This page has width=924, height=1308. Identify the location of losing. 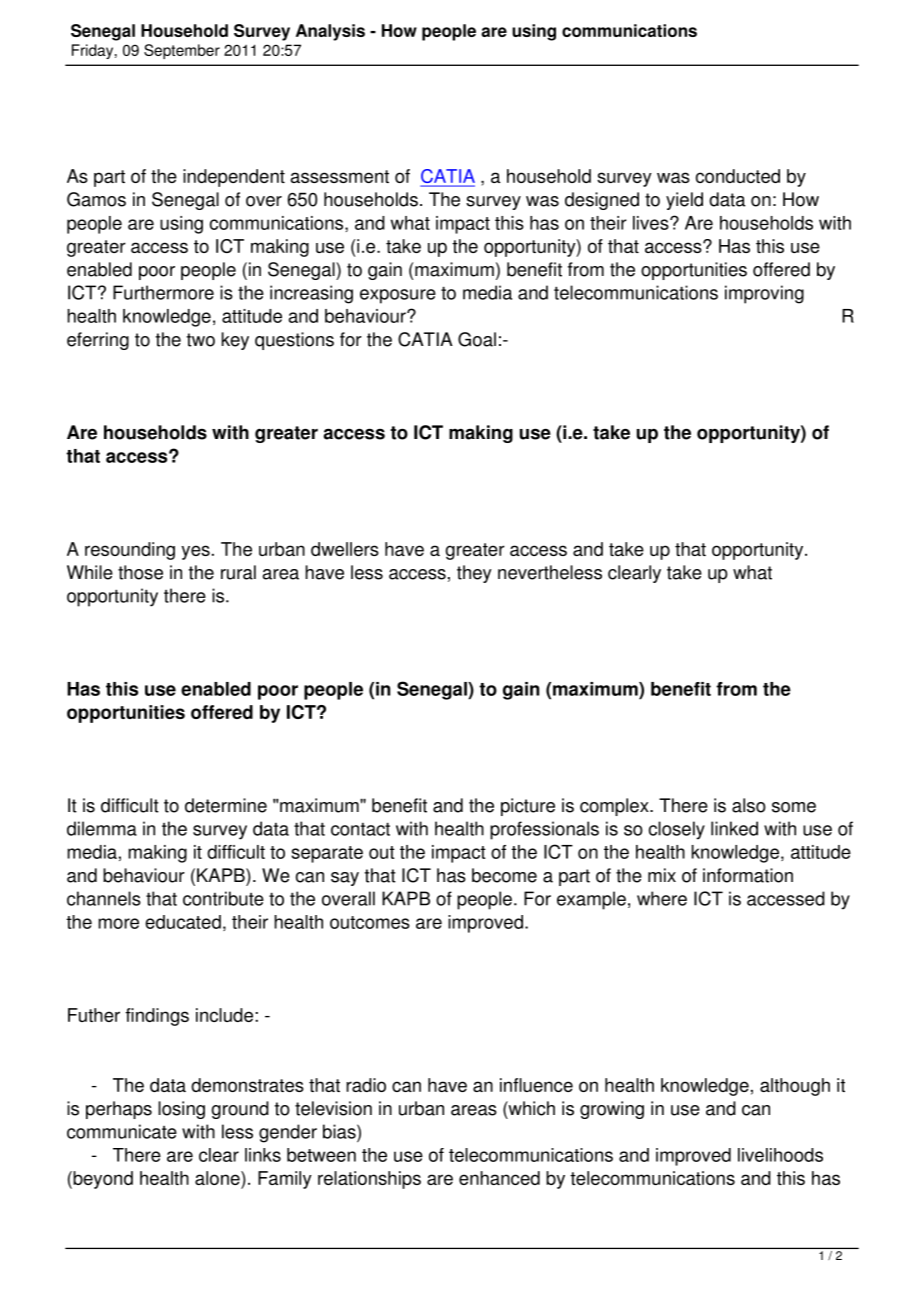
(181, 1110).
